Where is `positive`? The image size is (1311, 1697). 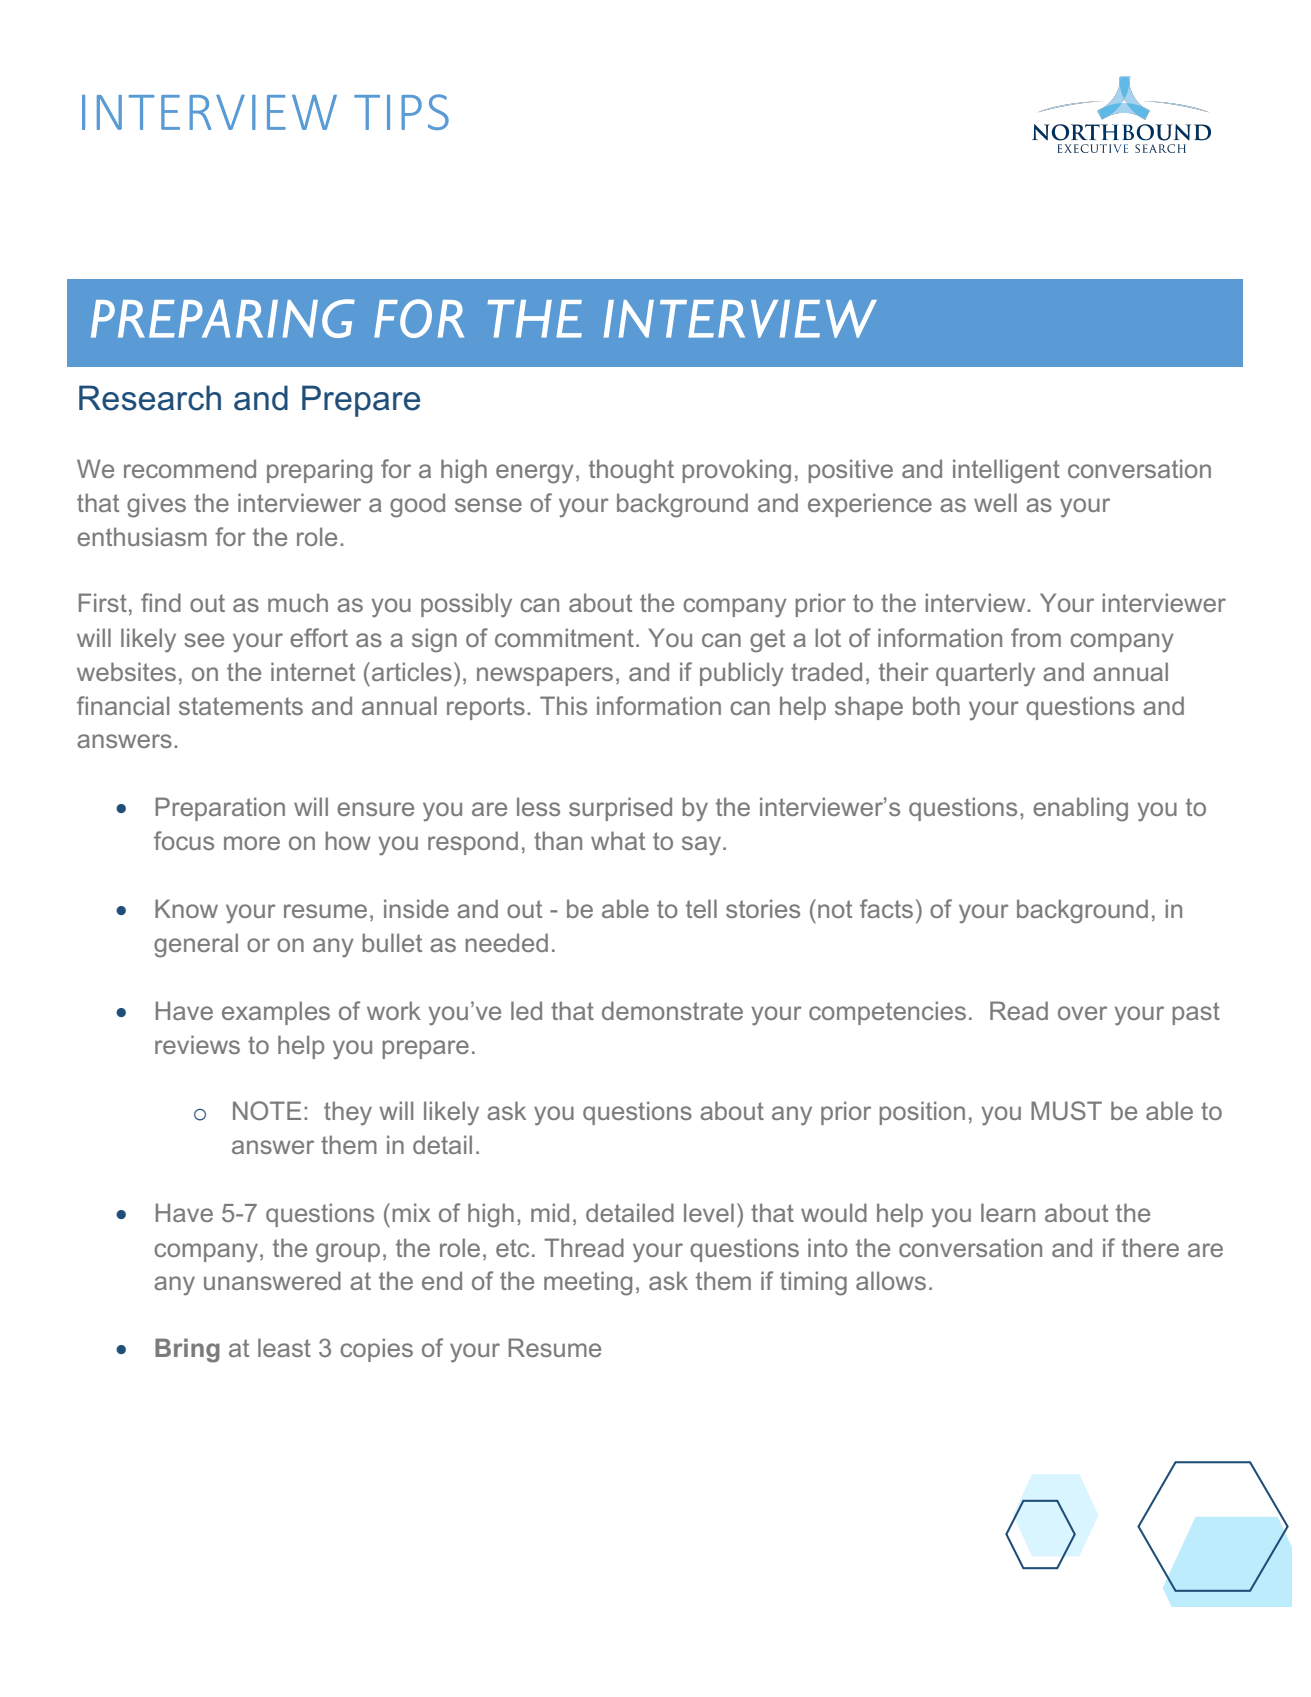 positive is located at coordinates (850, 471).
